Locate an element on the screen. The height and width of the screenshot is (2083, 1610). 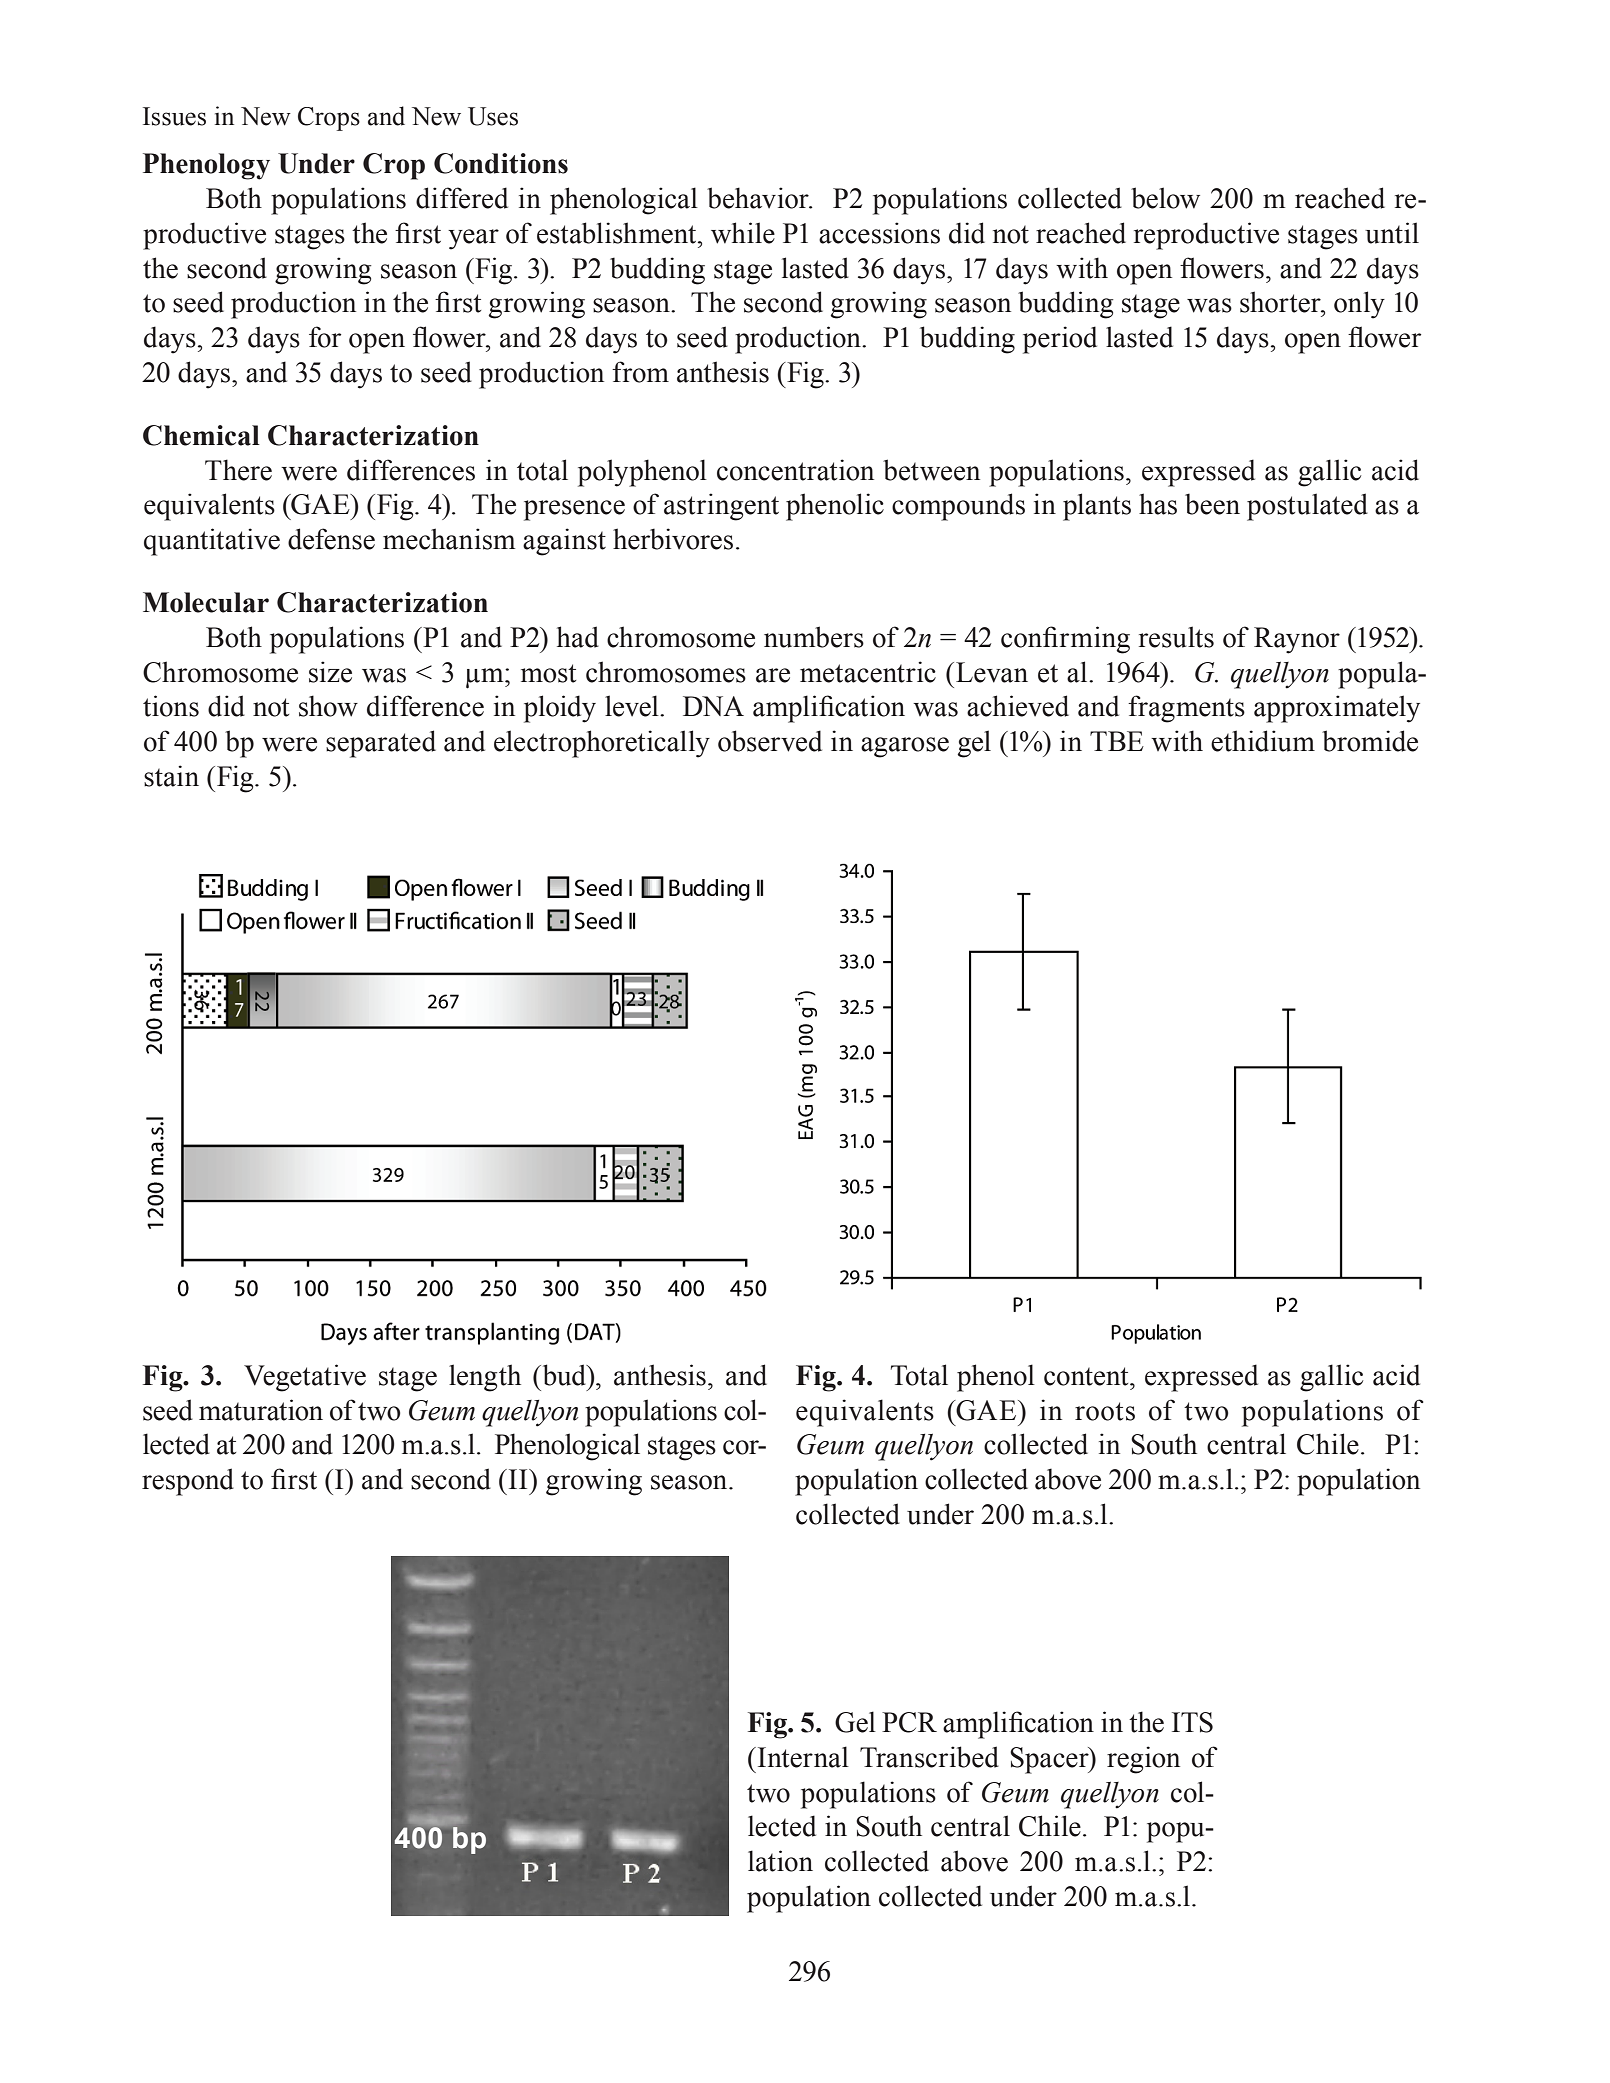
ethidium is located at coordinates (1263, 741).
